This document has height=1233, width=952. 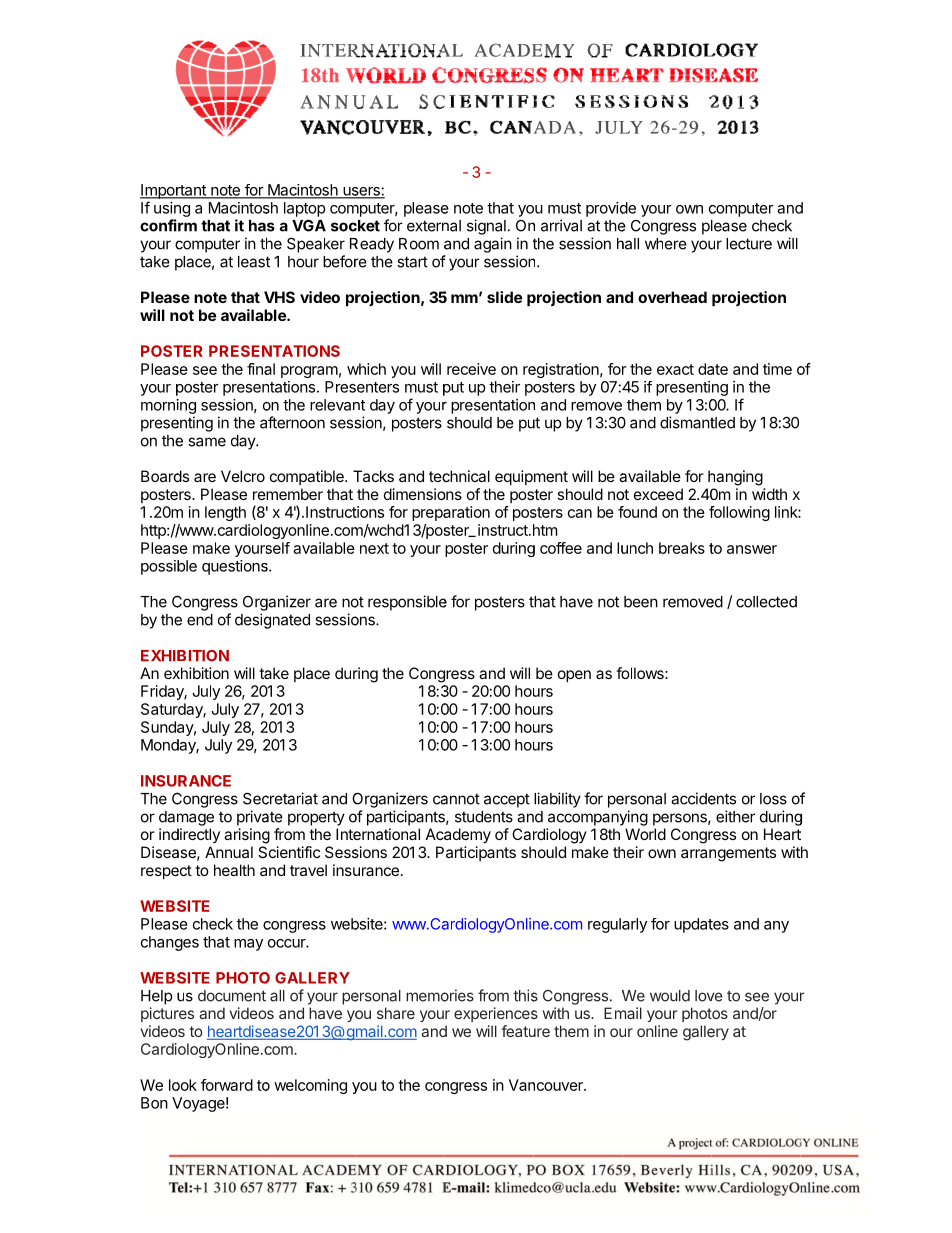 I want to click on been, so click(x=641, y=602).
